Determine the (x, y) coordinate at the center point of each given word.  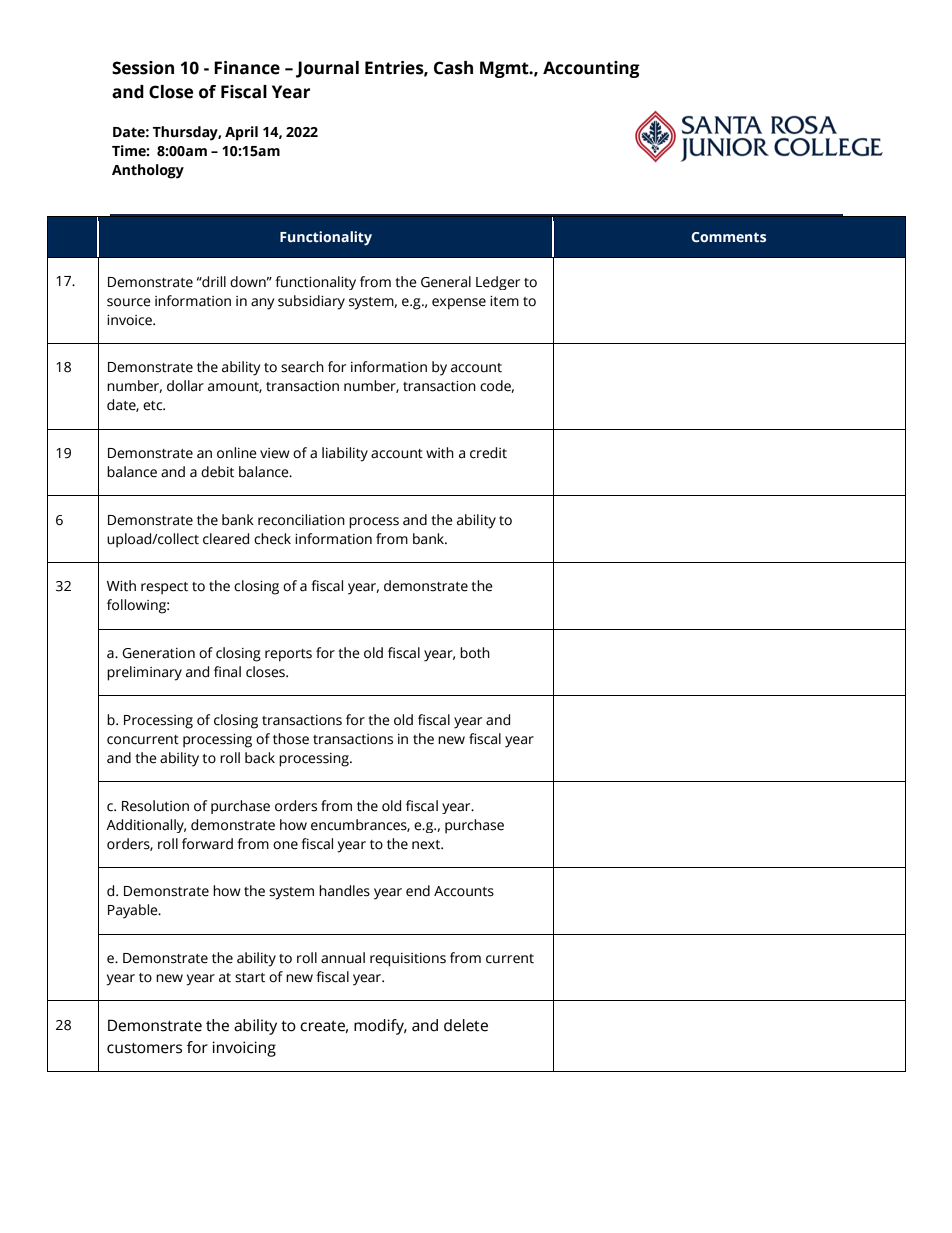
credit (488, 453)
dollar (185, 386)
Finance (247, 68)
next (427, 845)
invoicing (244, 1049)
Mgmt (505, 69)
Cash (453, 68)
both (475, 653)
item (504, 301)
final (227, 672)
